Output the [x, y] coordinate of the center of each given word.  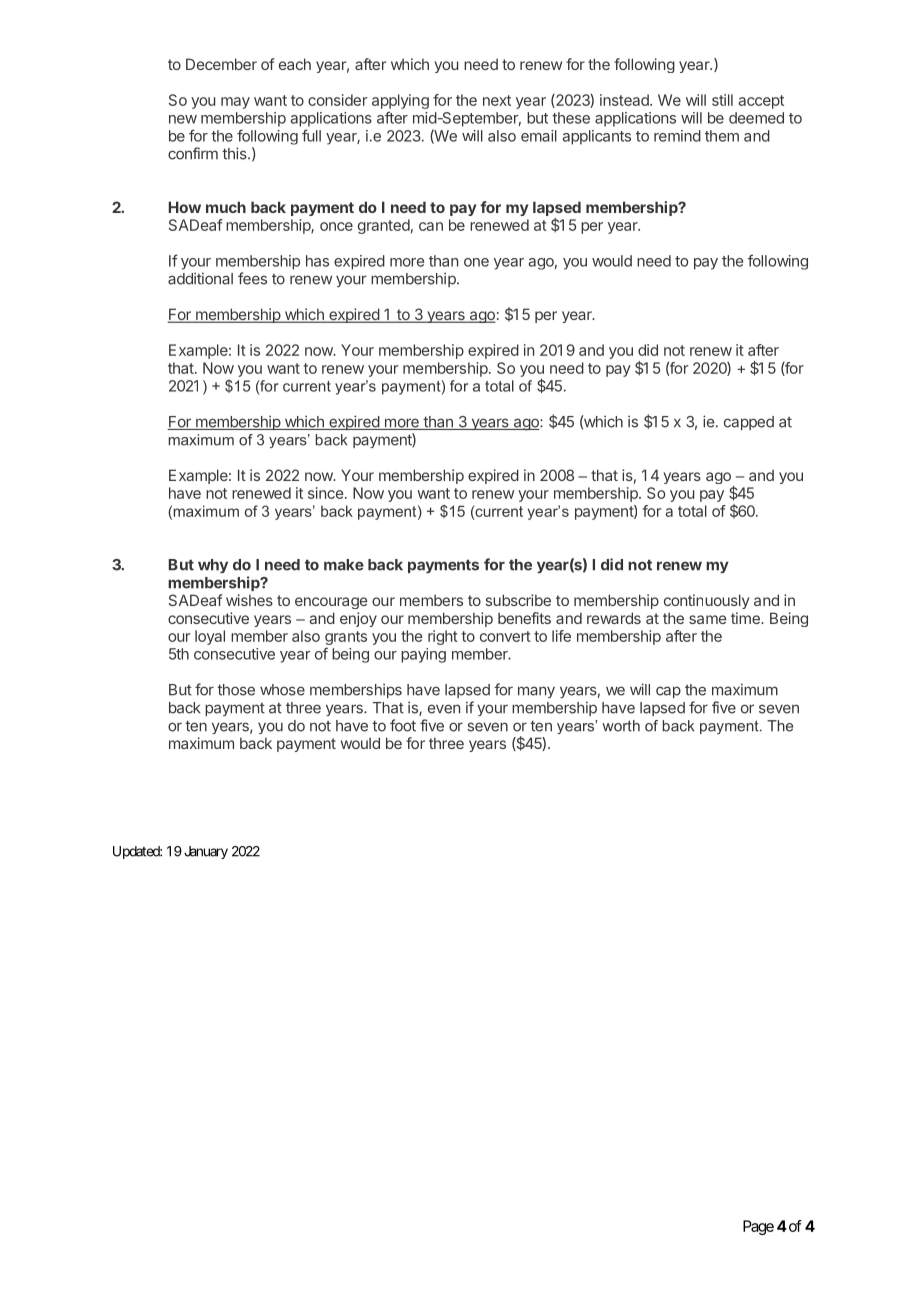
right [443, 637]
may [235, 103]
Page [758, 1227]
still [722, 100]
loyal [210, 637]
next [497, 100]
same [708, 619]
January [206, 852]
